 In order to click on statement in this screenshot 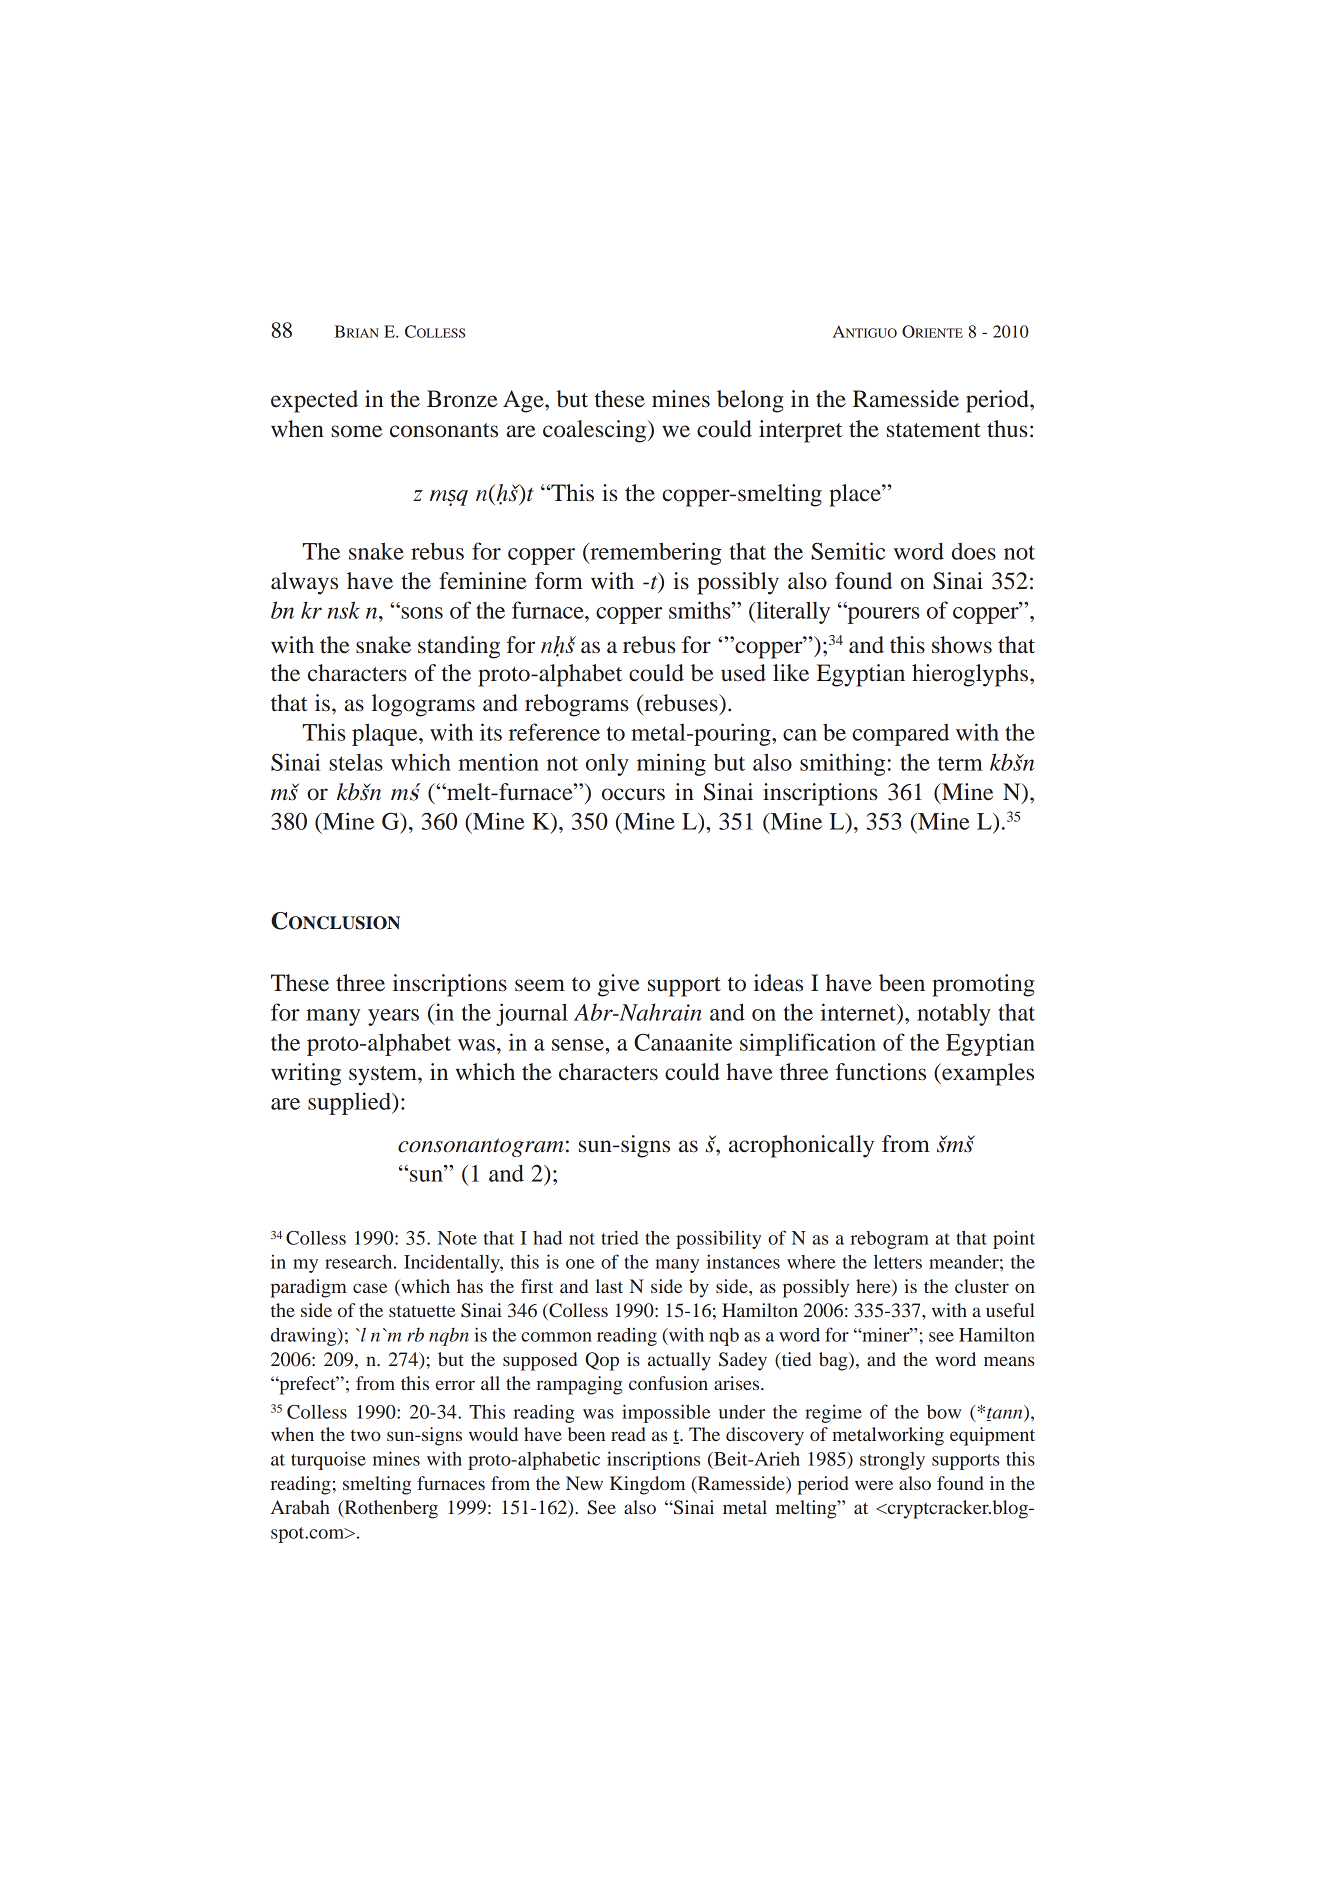, I will do `click(934, 430)`.
